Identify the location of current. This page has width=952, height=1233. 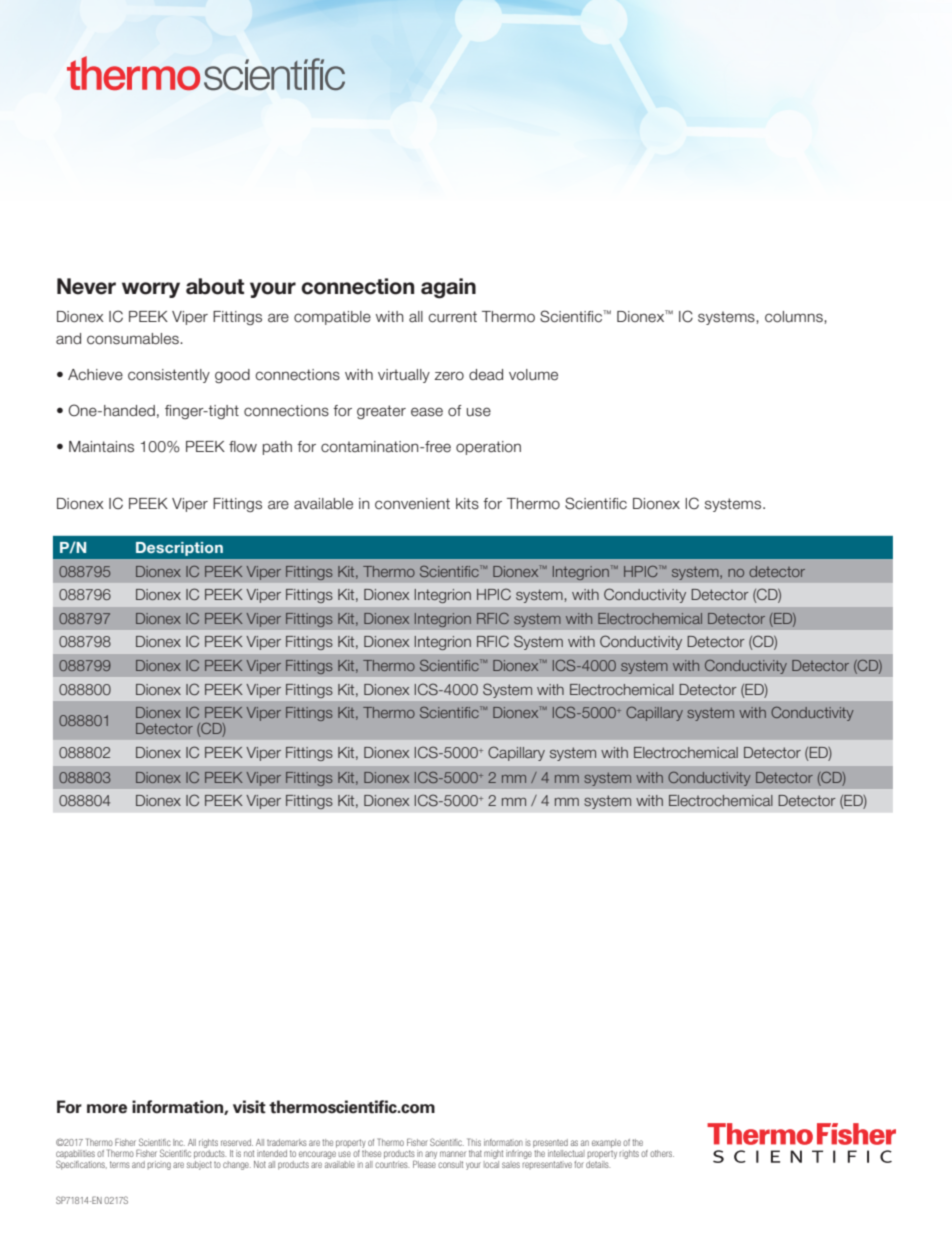
(452, 317).
